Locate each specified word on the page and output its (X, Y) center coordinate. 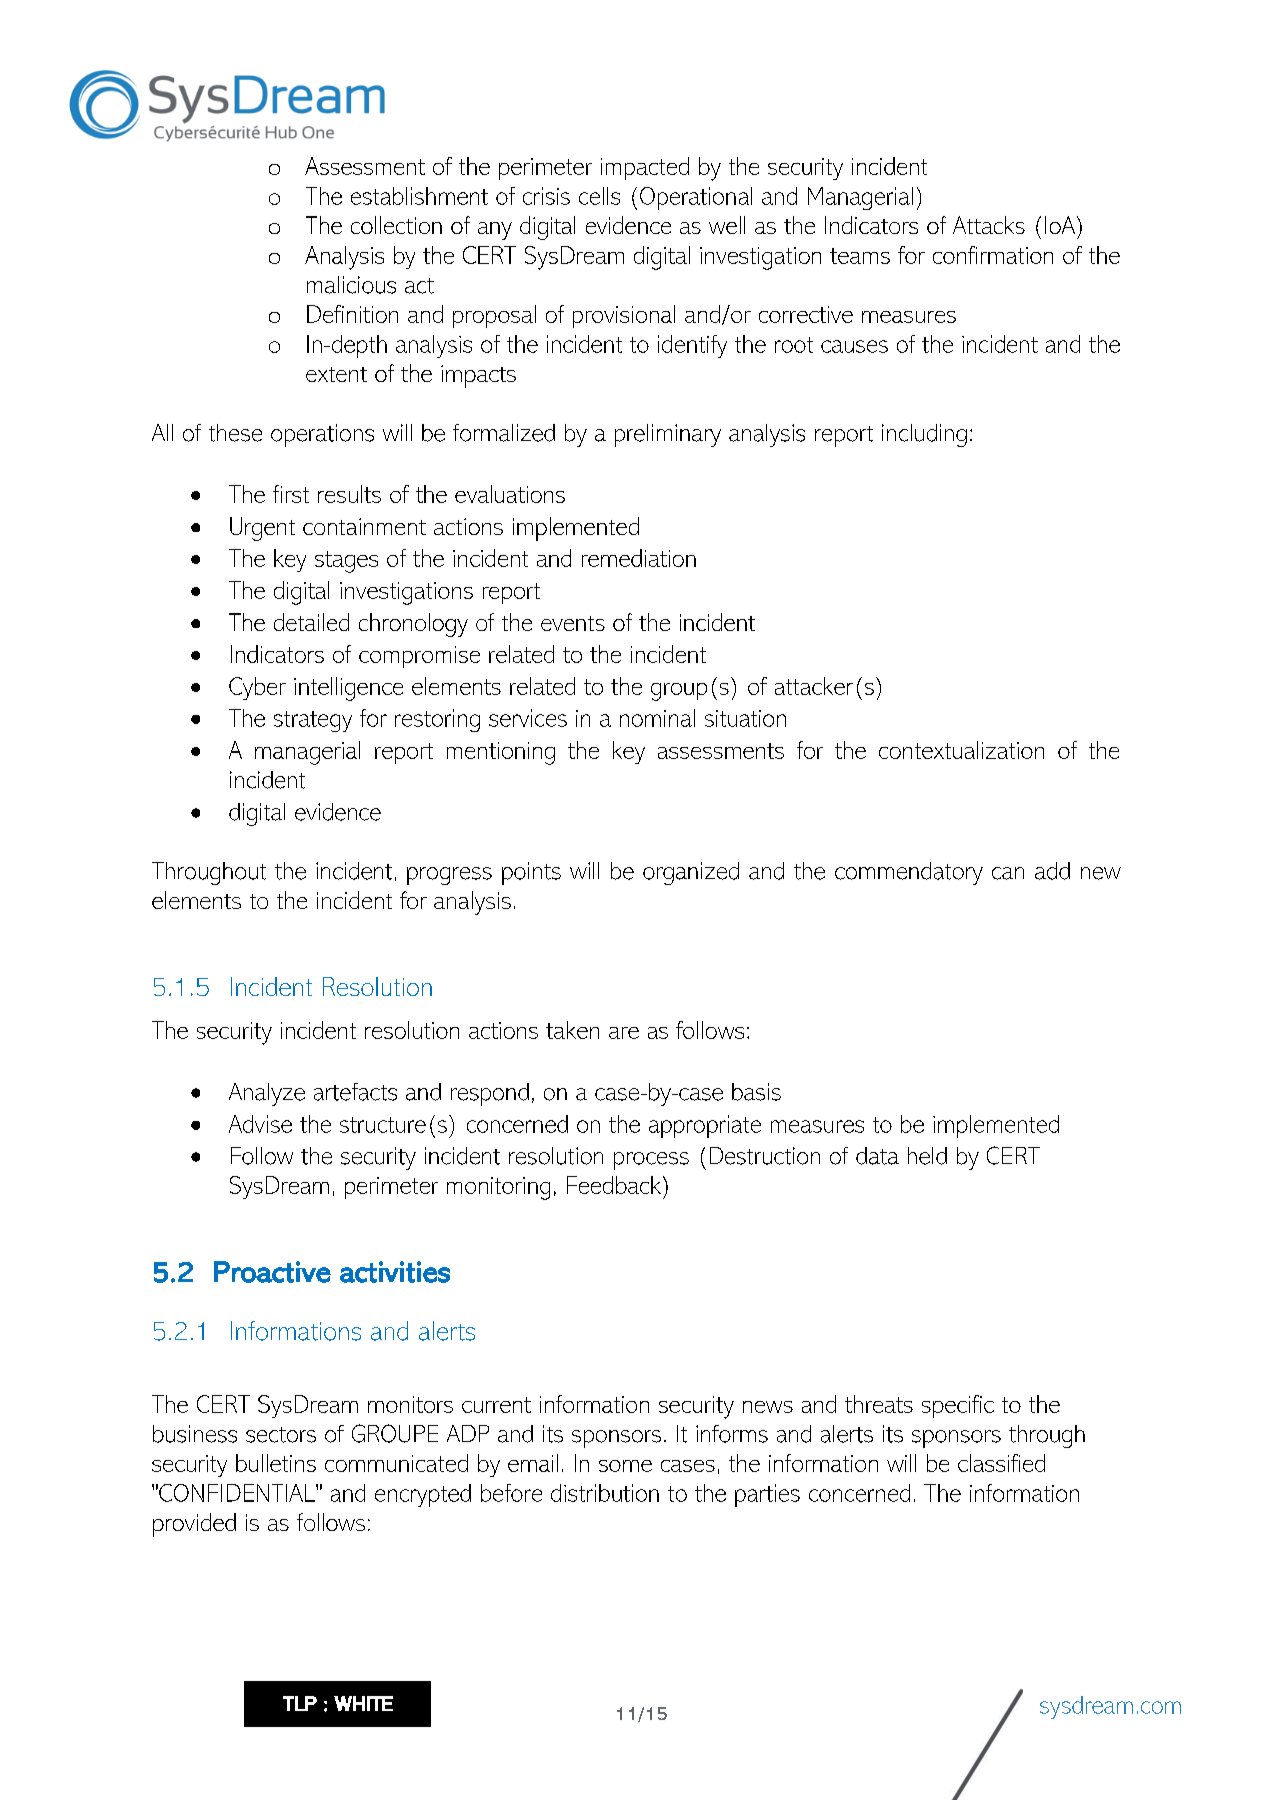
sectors (281, 1435)
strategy (313, 721)
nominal (657, 718)
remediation (639, 558)
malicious (351, 285)
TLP (300, 1703)
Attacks (989, 225)
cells (599, 196)
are (624, 1033)
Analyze (267, 1094)
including (924, 435)
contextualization (961, 750)
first (291, 494)
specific (958, 1406)
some (625, 1466)
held (927, 1156)
